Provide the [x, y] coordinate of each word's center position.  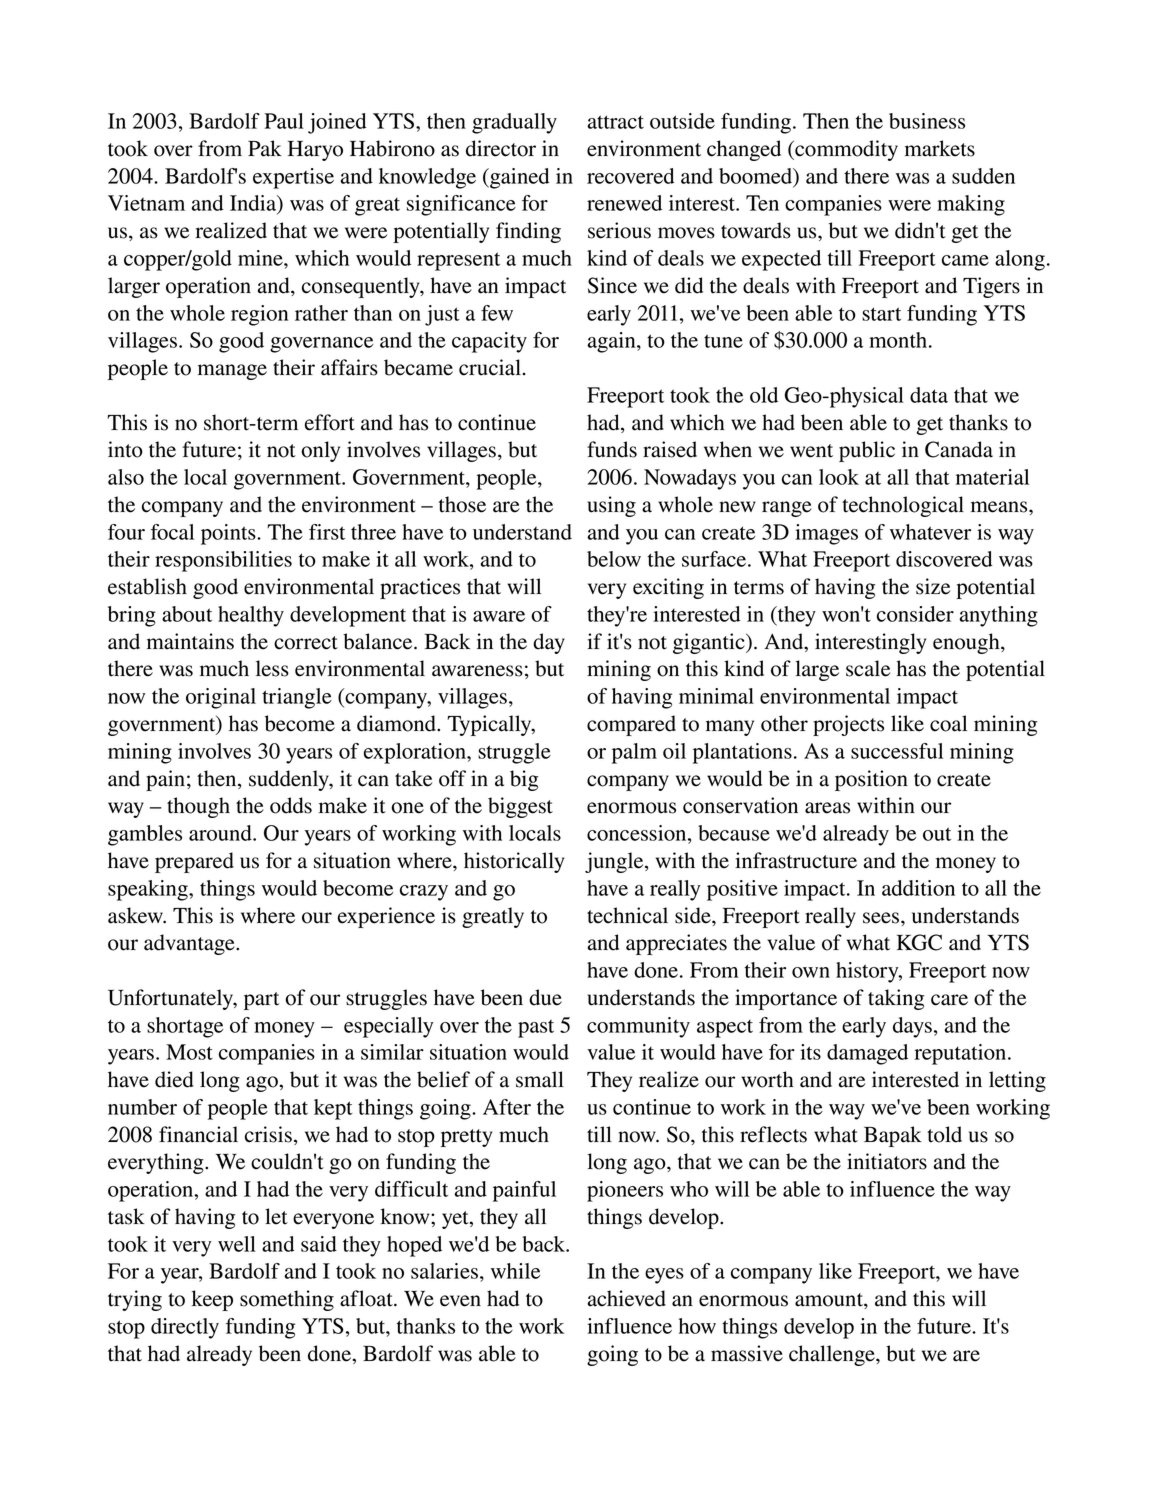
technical [627, 915]
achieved [627, 1298]
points [229, 534]
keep [212, 1300]
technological [903, 506]
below [614, 559]
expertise [293, 178]
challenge [833, 1355]
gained [518, 178]
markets [940, 148]
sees [882, 918]
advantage [190, 944]
